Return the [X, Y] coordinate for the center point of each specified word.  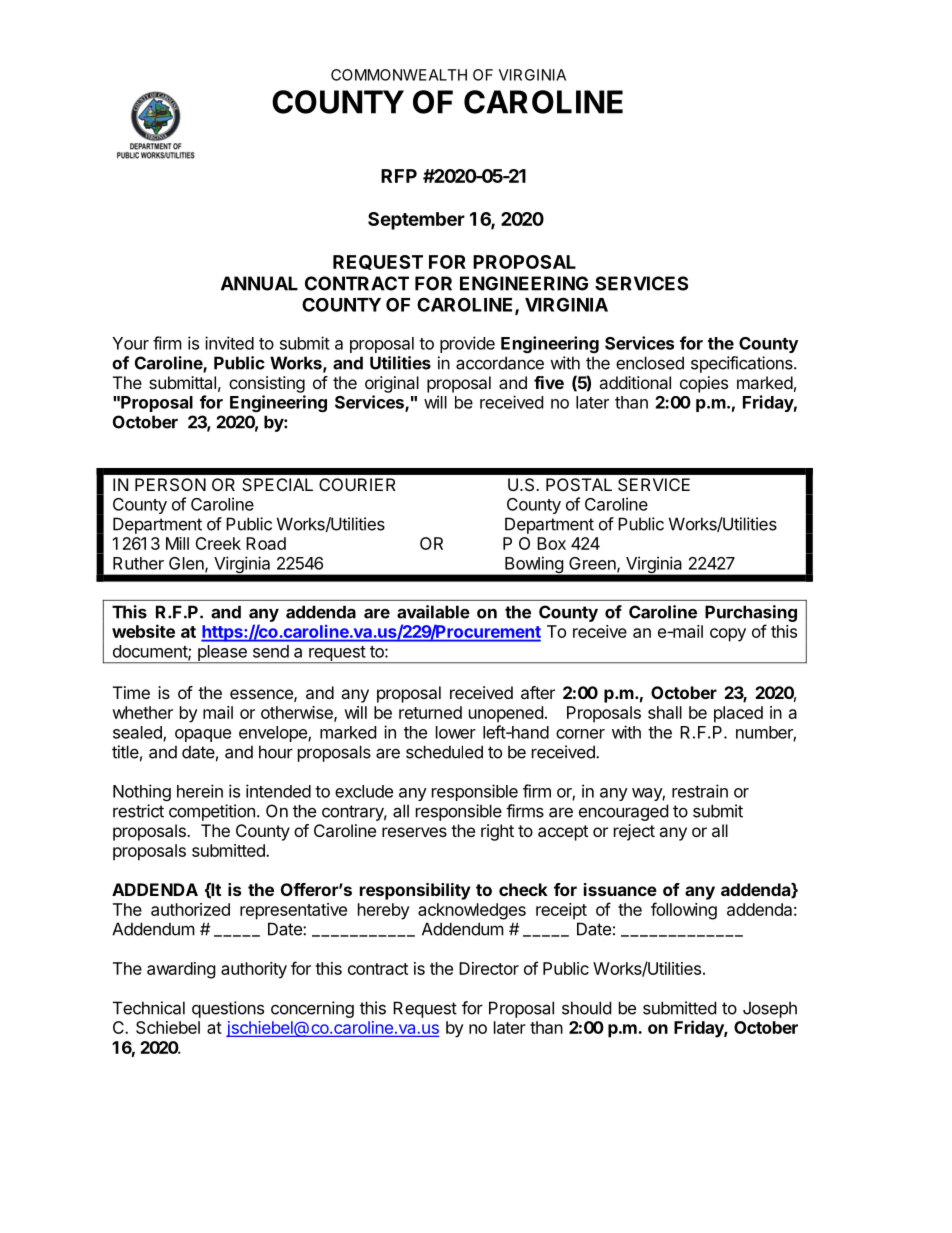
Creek [218, 543]
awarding [181, 970]
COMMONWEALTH [399, 75]
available [433, 612]
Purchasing [751, 613]
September [416, 221]
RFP [399, 176]
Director [489, 968]
